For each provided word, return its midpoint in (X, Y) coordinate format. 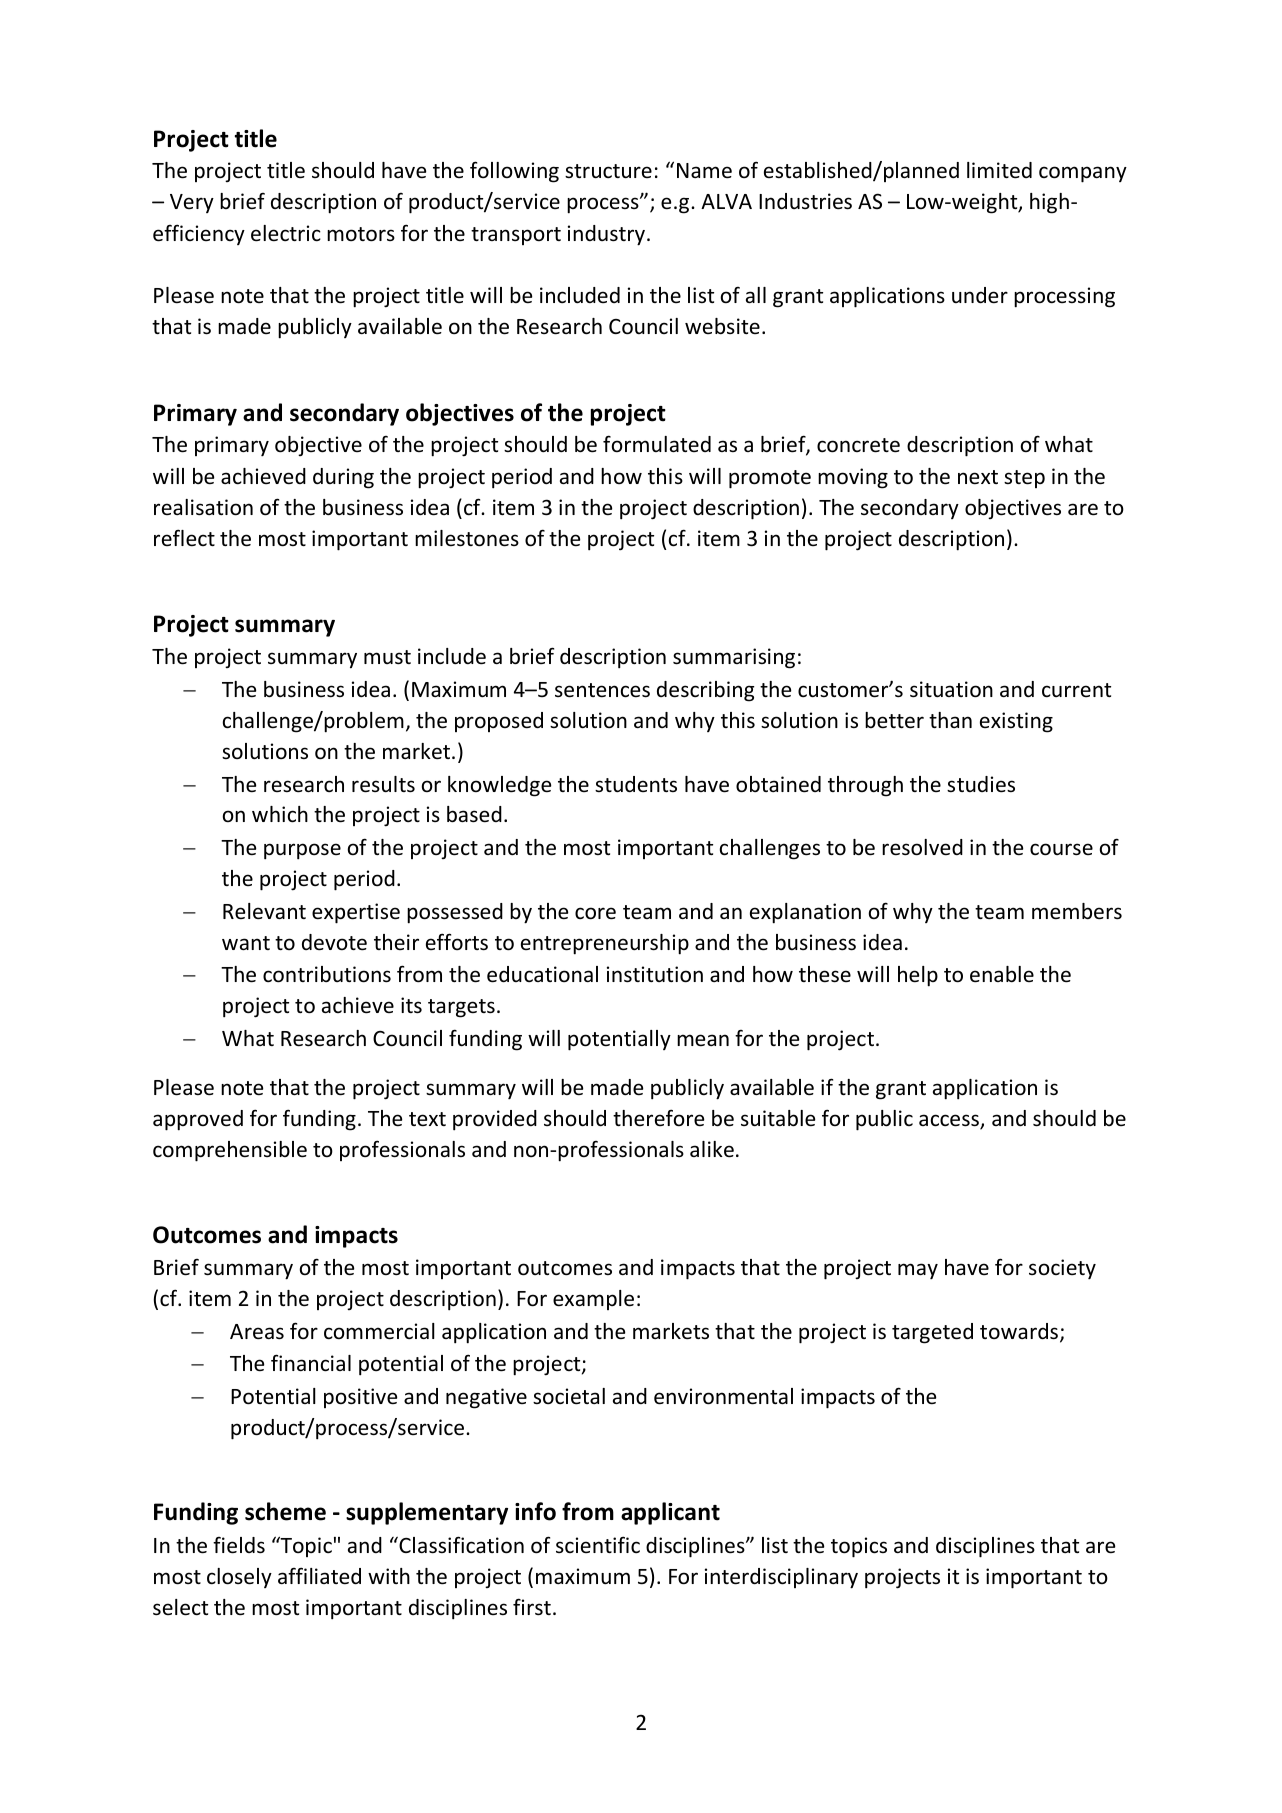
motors (361, 234)
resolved (922, 847)
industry (608, 235)
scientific (598, 1544)
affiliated (319, 1576)
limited (999, 170)
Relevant (264, 911)
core (595, 913)
